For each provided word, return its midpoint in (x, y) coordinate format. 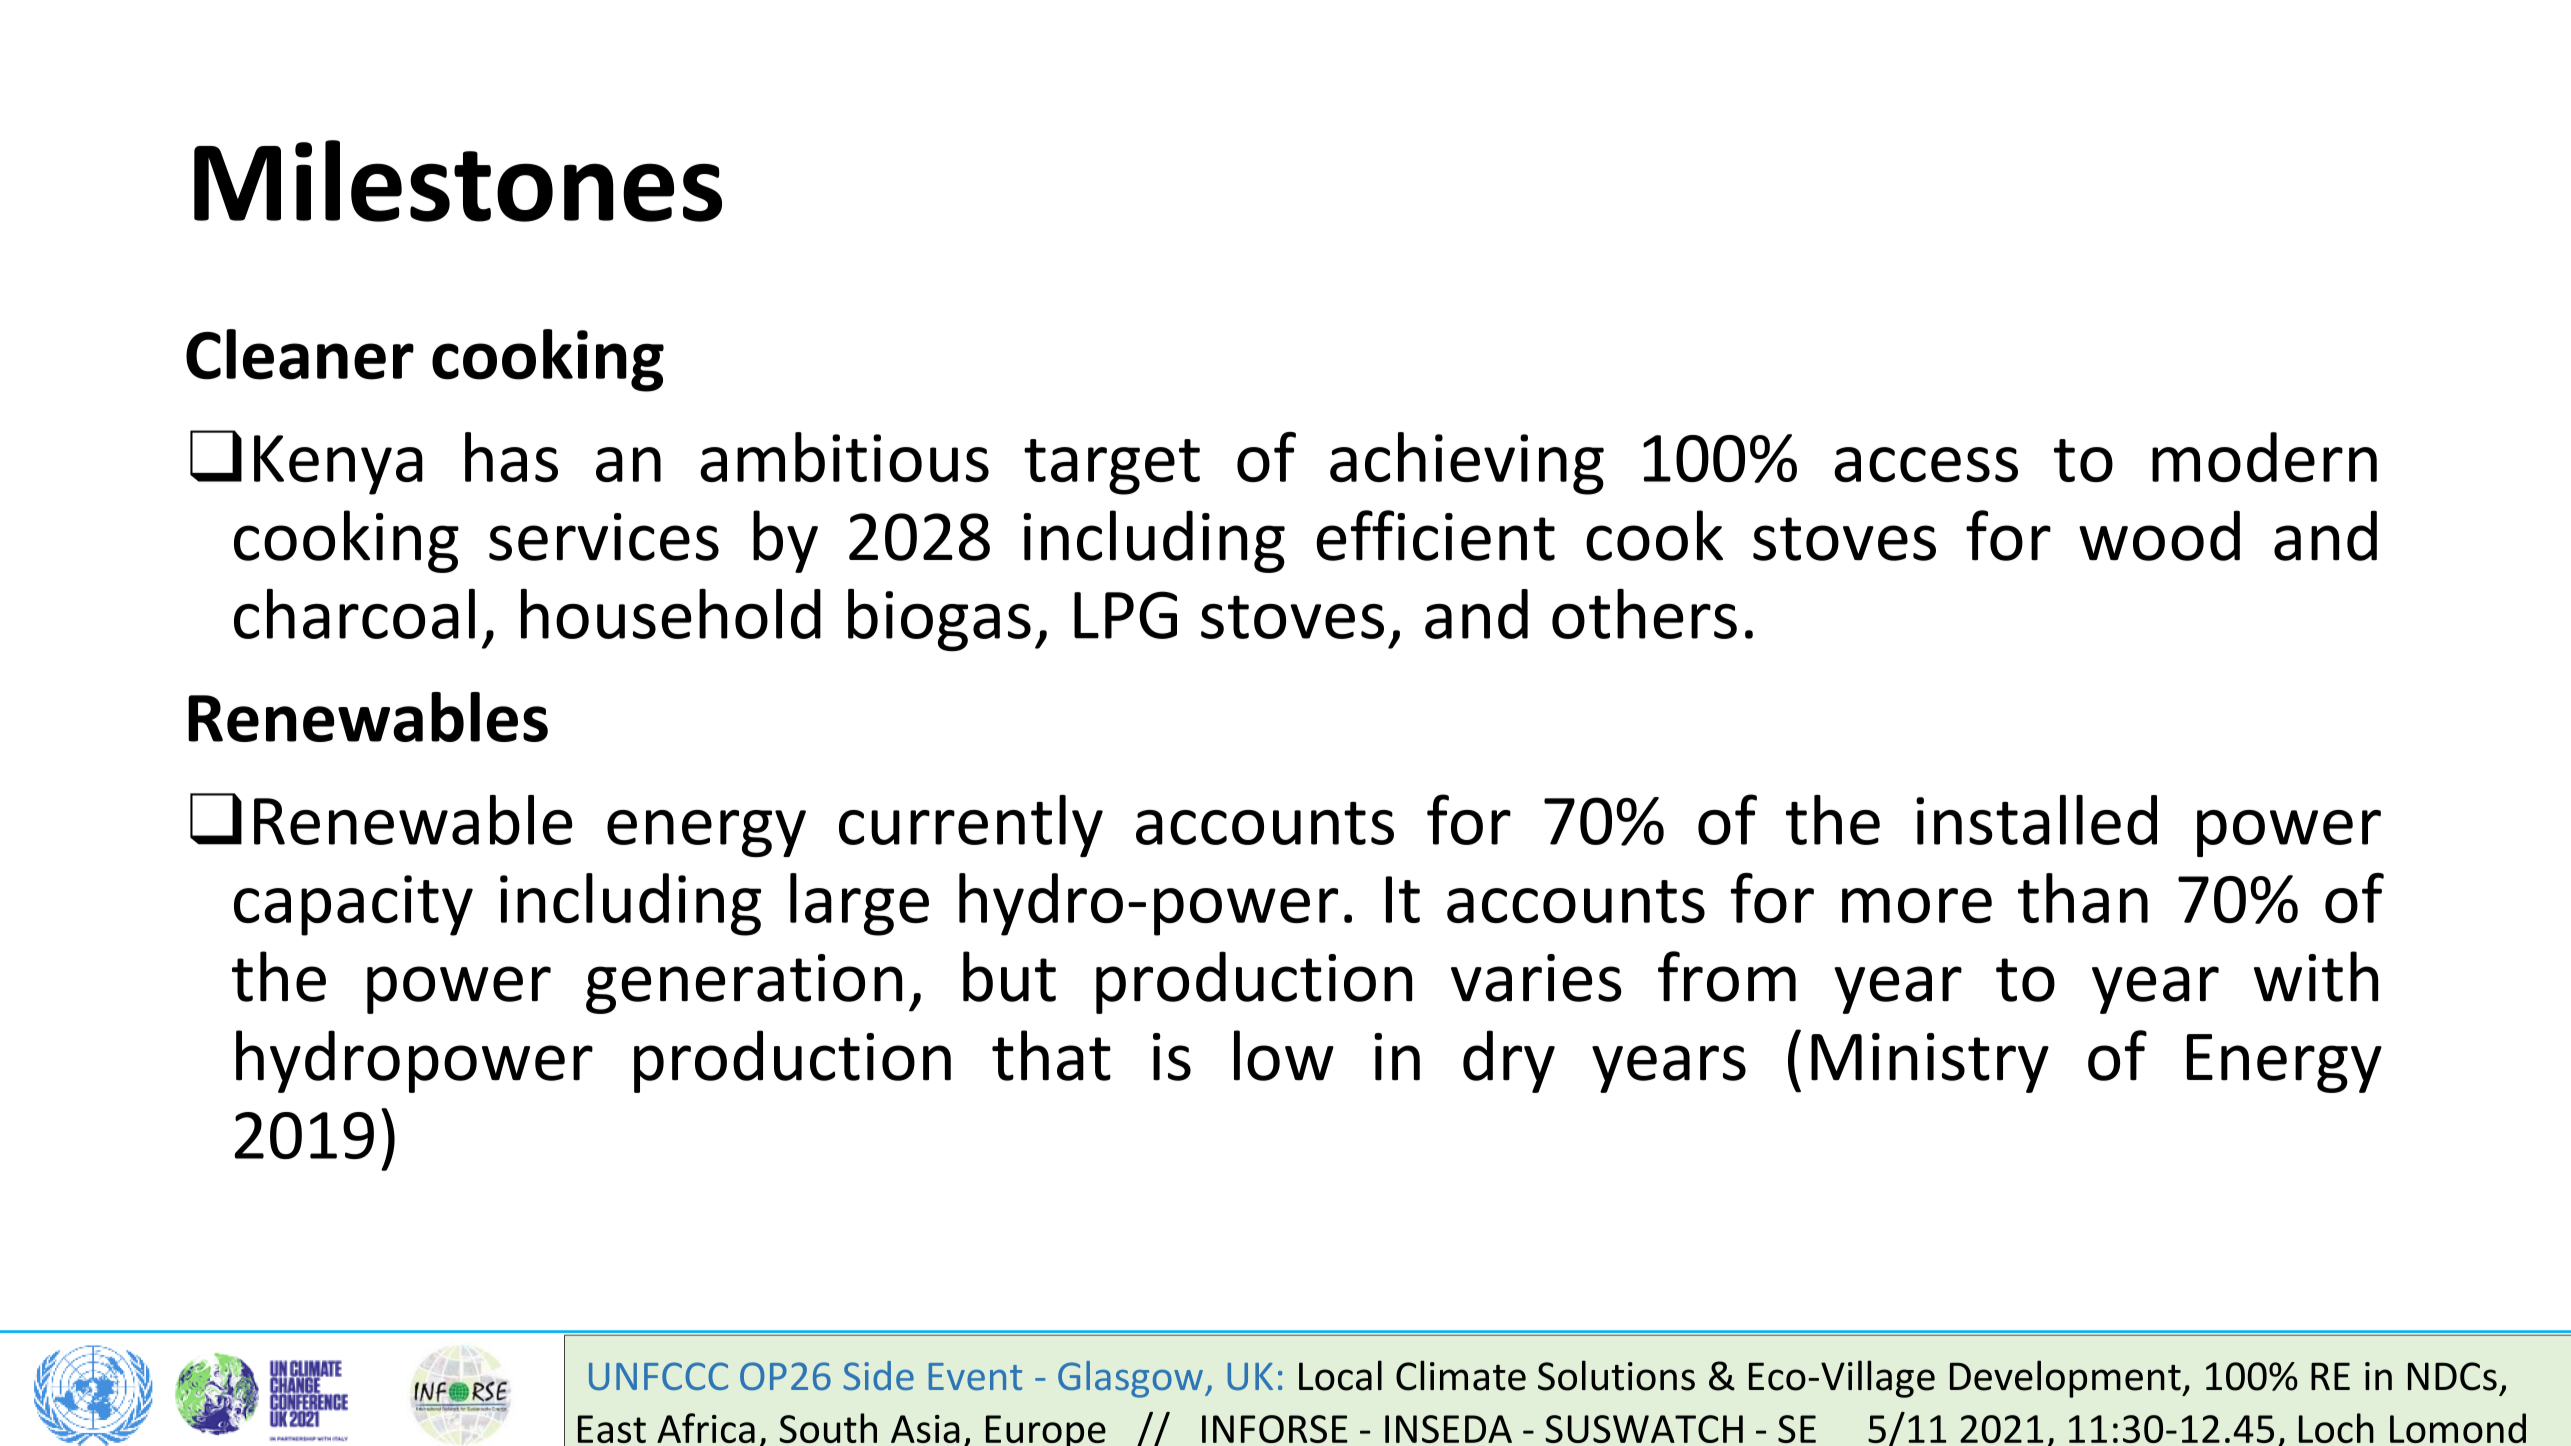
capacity (353, 905)
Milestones (458, 181)
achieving (1467, 463)
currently (971, 826)
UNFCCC (658, 1376)
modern (2264, 457)
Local (1340, 1375)
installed (2036, 820)
